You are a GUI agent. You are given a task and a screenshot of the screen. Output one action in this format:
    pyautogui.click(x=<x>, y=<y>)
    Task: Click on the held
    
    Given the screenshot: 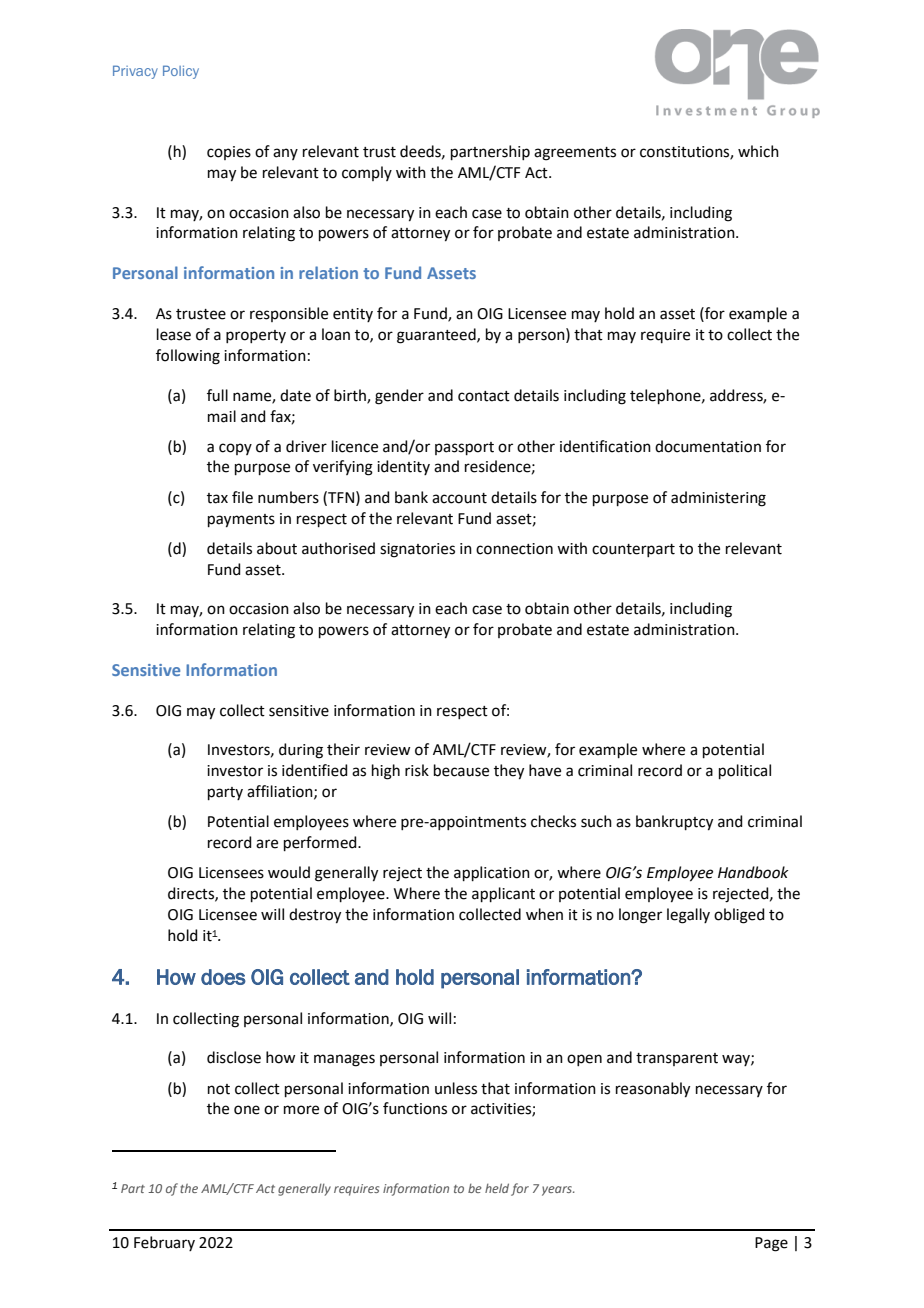 What is the action you would take?
    pyautogui.click(x=497, y=1188)
